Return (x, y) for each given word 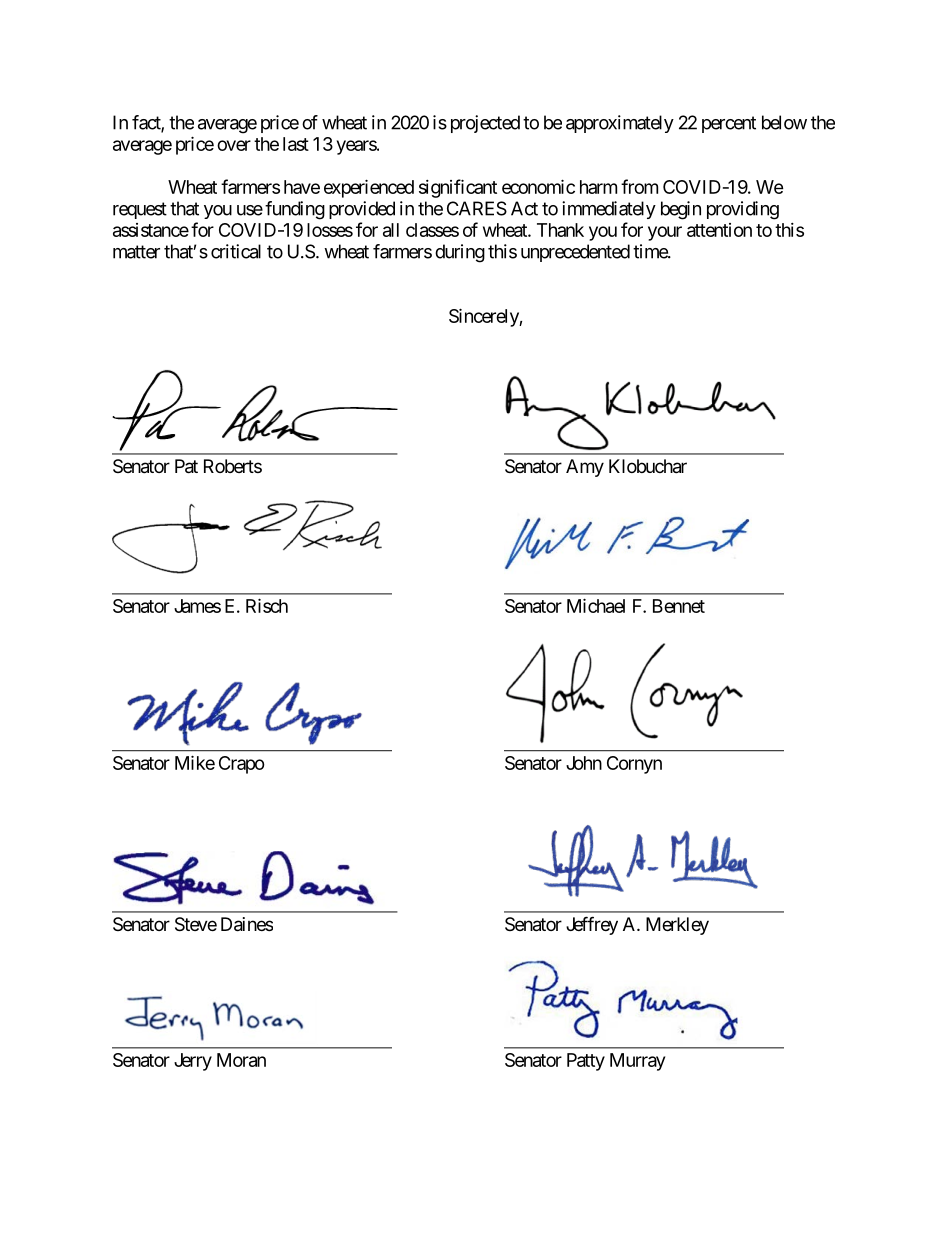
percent (729, 124)
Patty (586, 1062)
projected (485, 124)
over (234, 145)
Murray (637, 1062)
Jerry (193, 1062)
